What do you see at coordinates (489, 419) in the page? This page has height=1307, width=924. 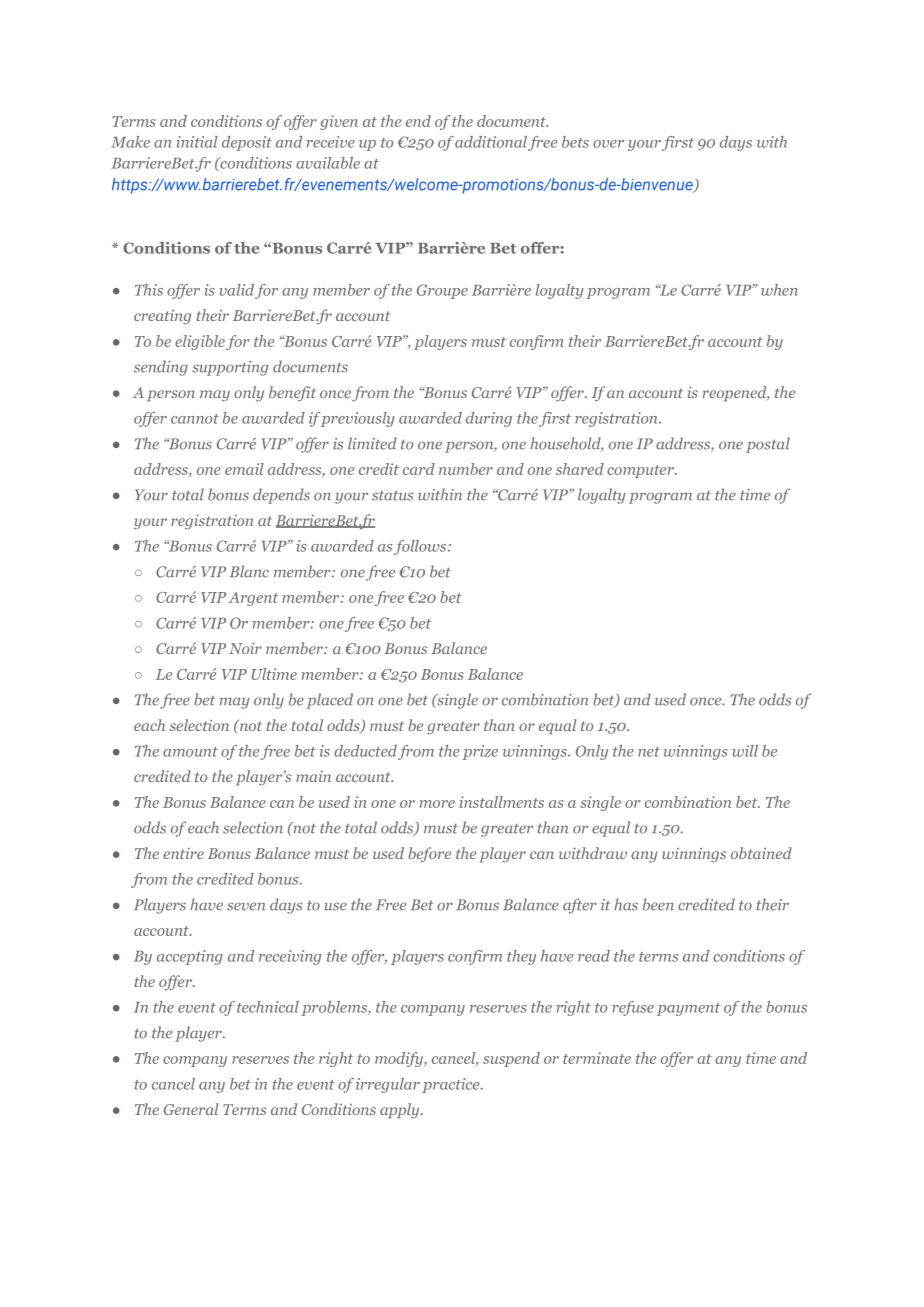 I see `during` at bounding box center [489, 419].
